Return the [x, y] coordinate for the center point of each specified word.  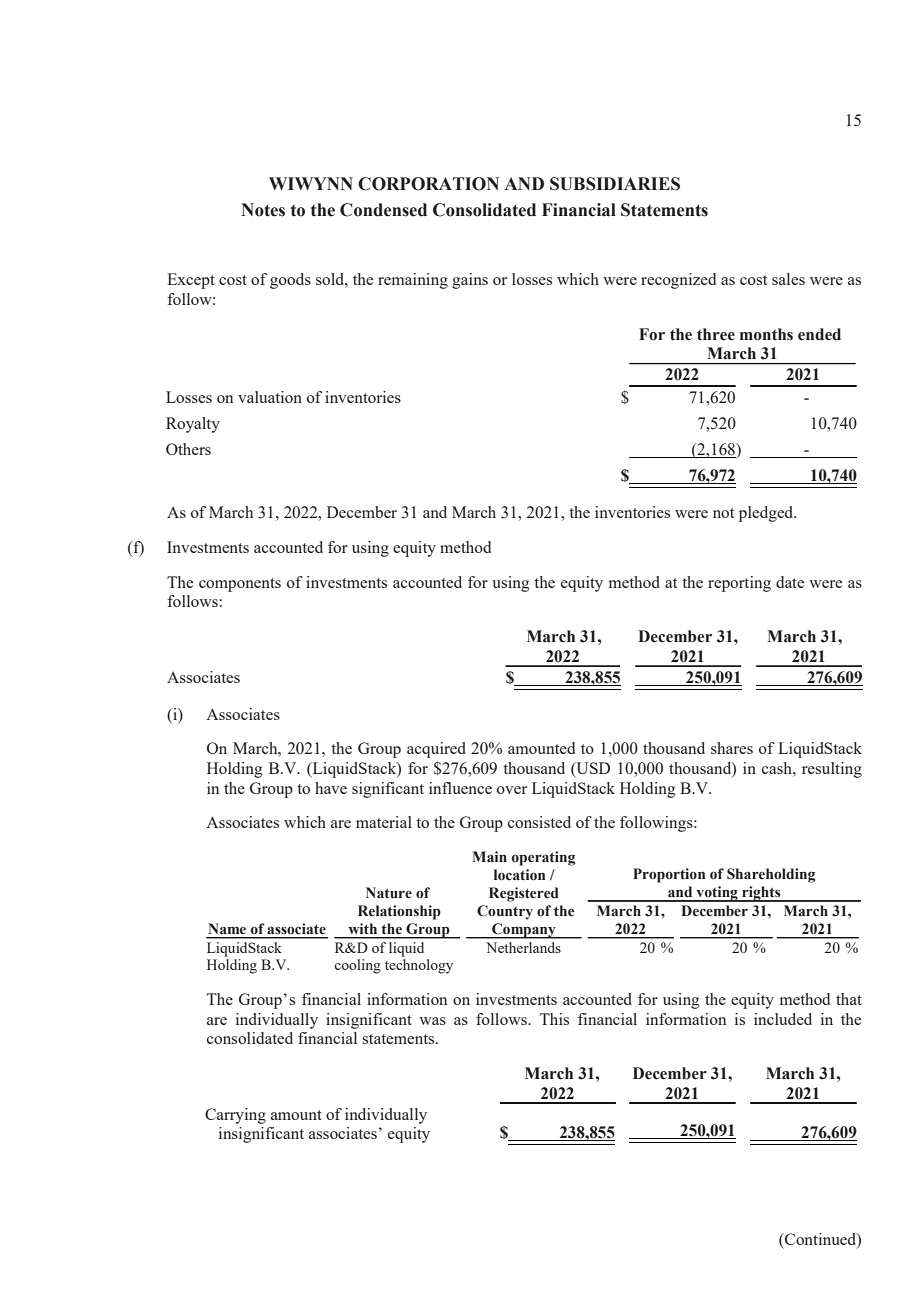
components [240, 585]
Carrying [235, 1116]
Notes [263, 210]
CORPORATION [428, 184]
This [554, 1019]
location [519, 875]
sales [788, 279]
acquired [436, 750]
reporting [739, 584]
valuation [270, 397]
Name [227, 928]
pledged [767, 514]
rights [761, 894]
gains [470, 281]
